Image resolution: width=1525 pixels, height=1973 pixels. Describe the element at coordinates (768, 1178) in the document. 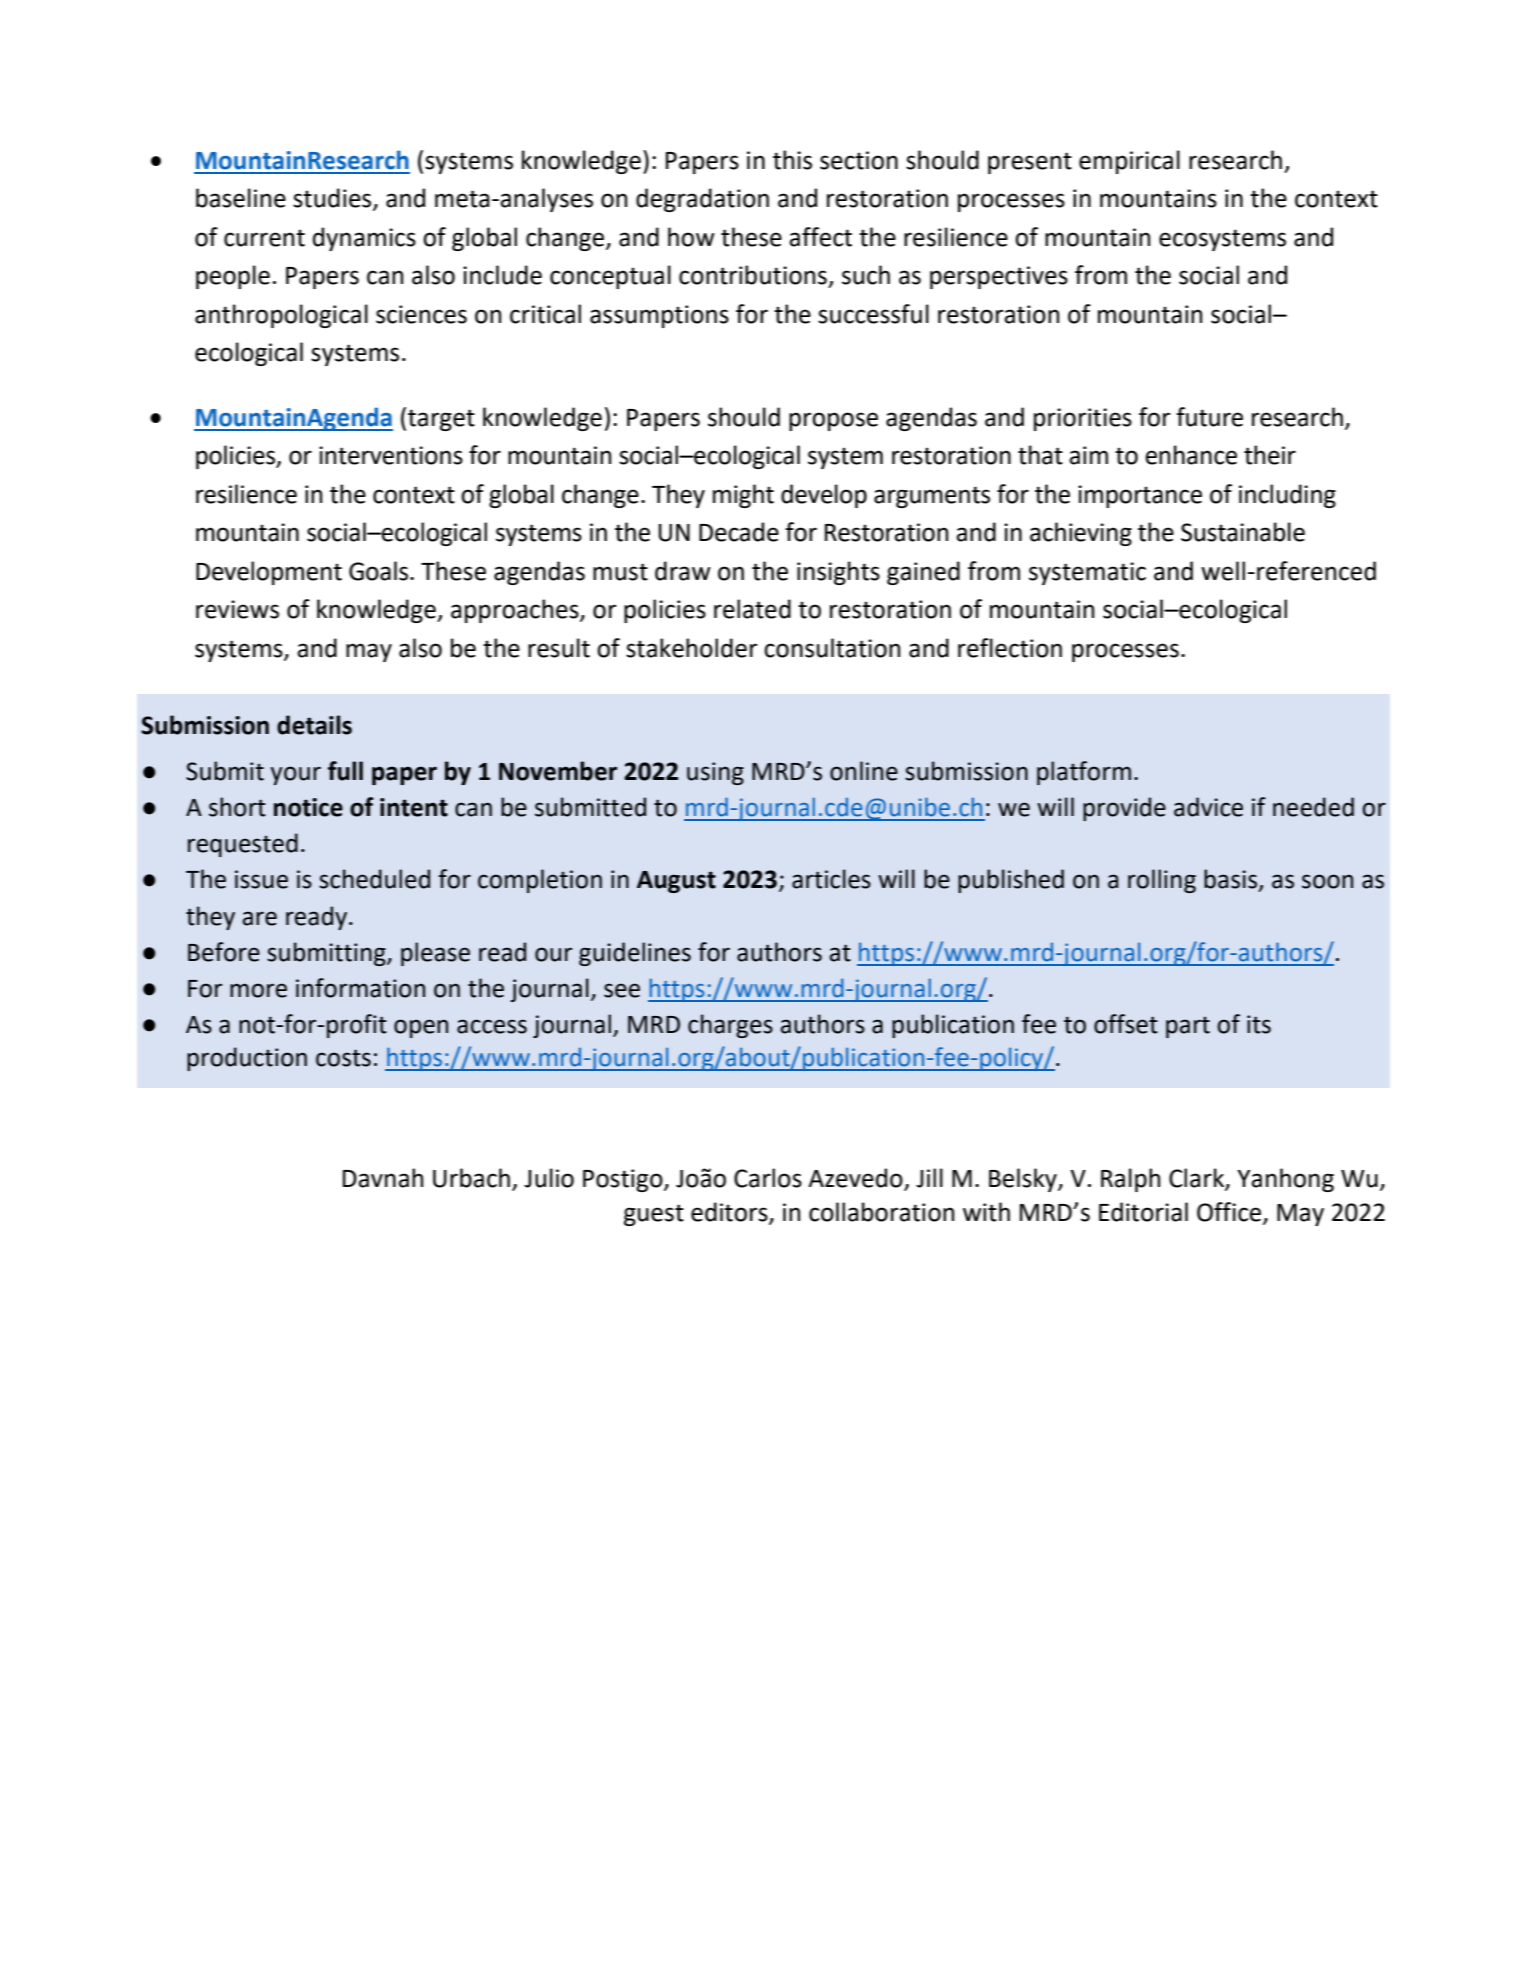

I see `Carlos` at that location.
